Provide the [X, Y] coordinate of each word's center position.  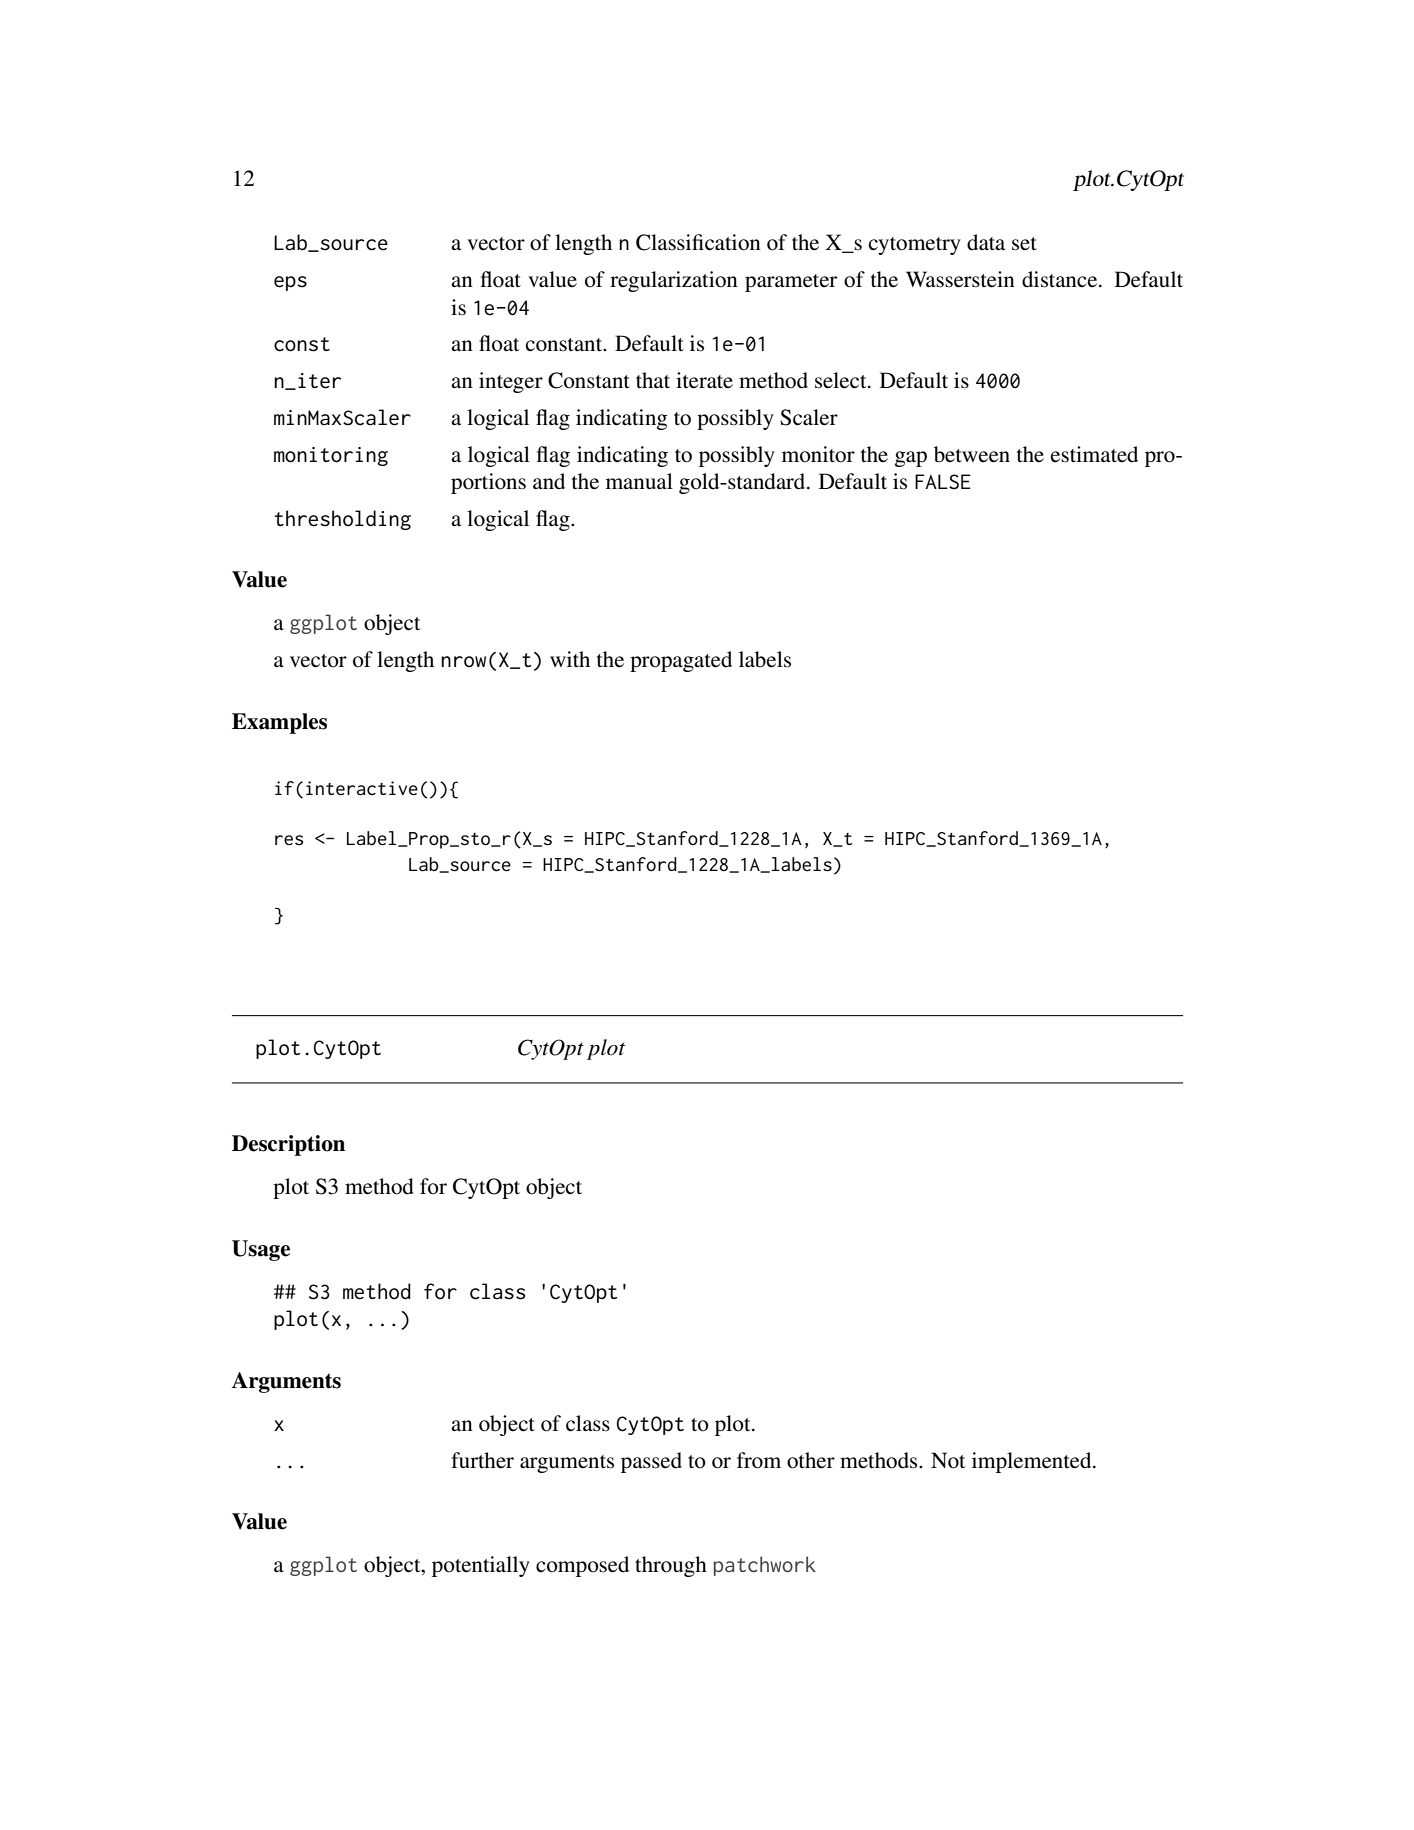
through [671, 1566]
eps [290, 283]
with [570, 659]
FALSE [943, 482]
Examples [279, 723]
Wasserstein [960, 279]
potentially [481, 1566]
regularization [674, 281]
